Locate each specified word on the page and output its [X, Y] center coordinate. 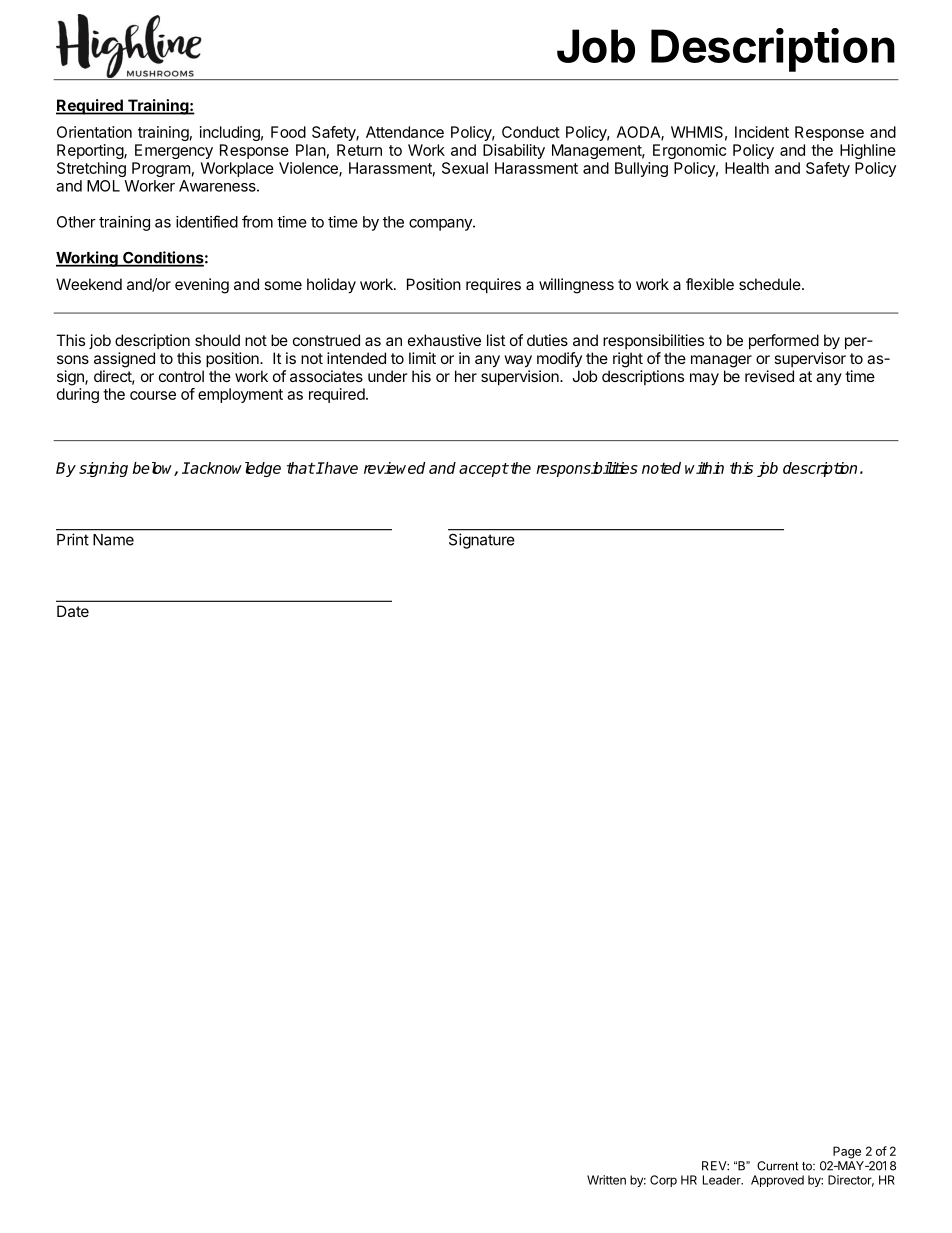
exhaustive [444, 340]
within [704, 468]
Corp [663, 1181]
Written [606, 1180]
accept [484, 470]
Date [73, 611]
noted [661, 468]
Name [113, 540]
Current [777, 1166]
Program [161, 169]
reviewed [394, 468]
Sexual [465, 168]
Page [847, 1152]
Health [747, 168]
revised [769, 376]
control [181, 376]
